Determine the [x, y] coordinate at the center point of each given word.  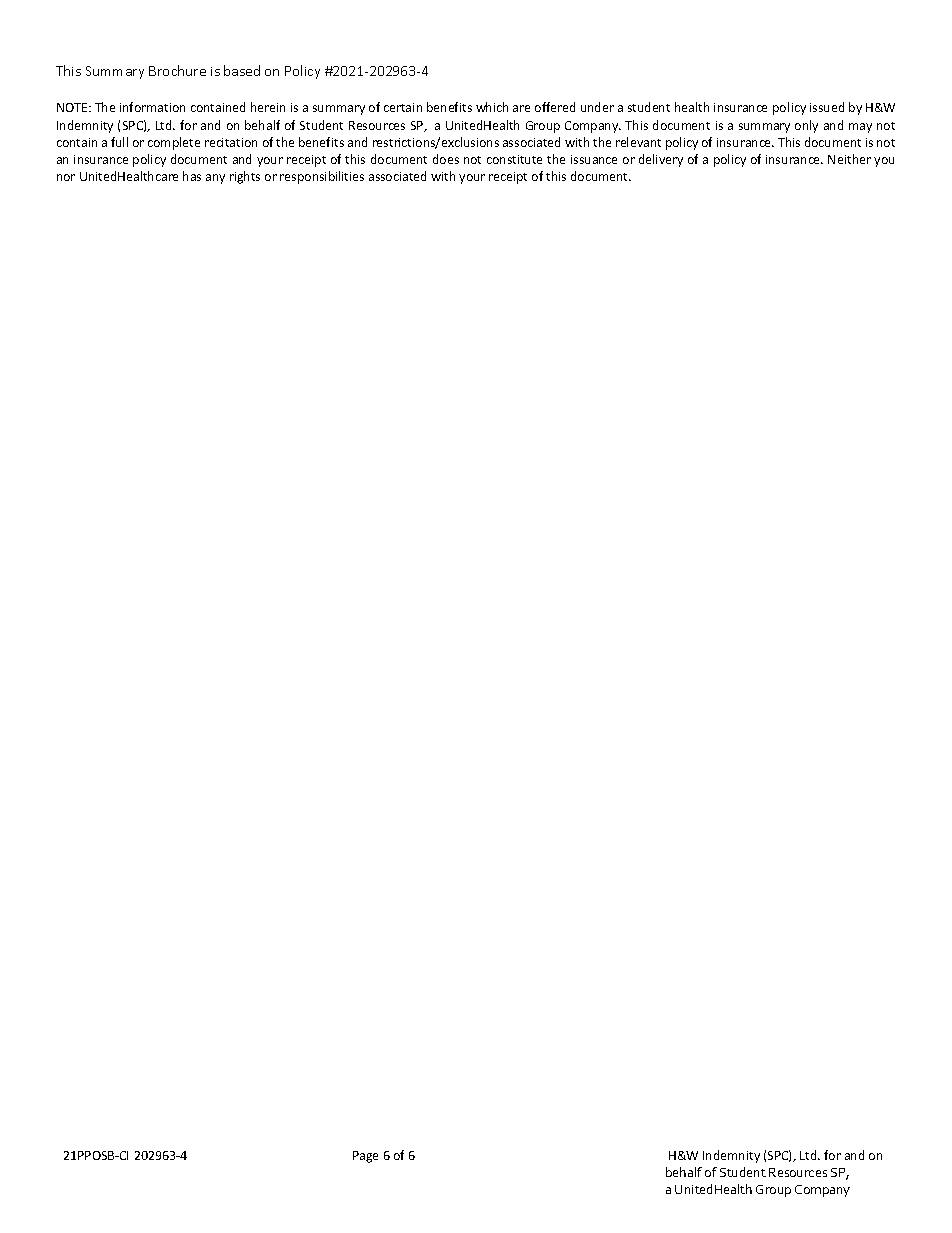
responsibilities [322, 177]
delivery [661, 160]
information [152, 107]
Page [365, 1157]
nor [66, 177]
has [192, 176]
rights [245, 177]
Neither [849, 159]
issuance [594, 159]
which [492, 107]
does [446, 159]
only [806, 126]
